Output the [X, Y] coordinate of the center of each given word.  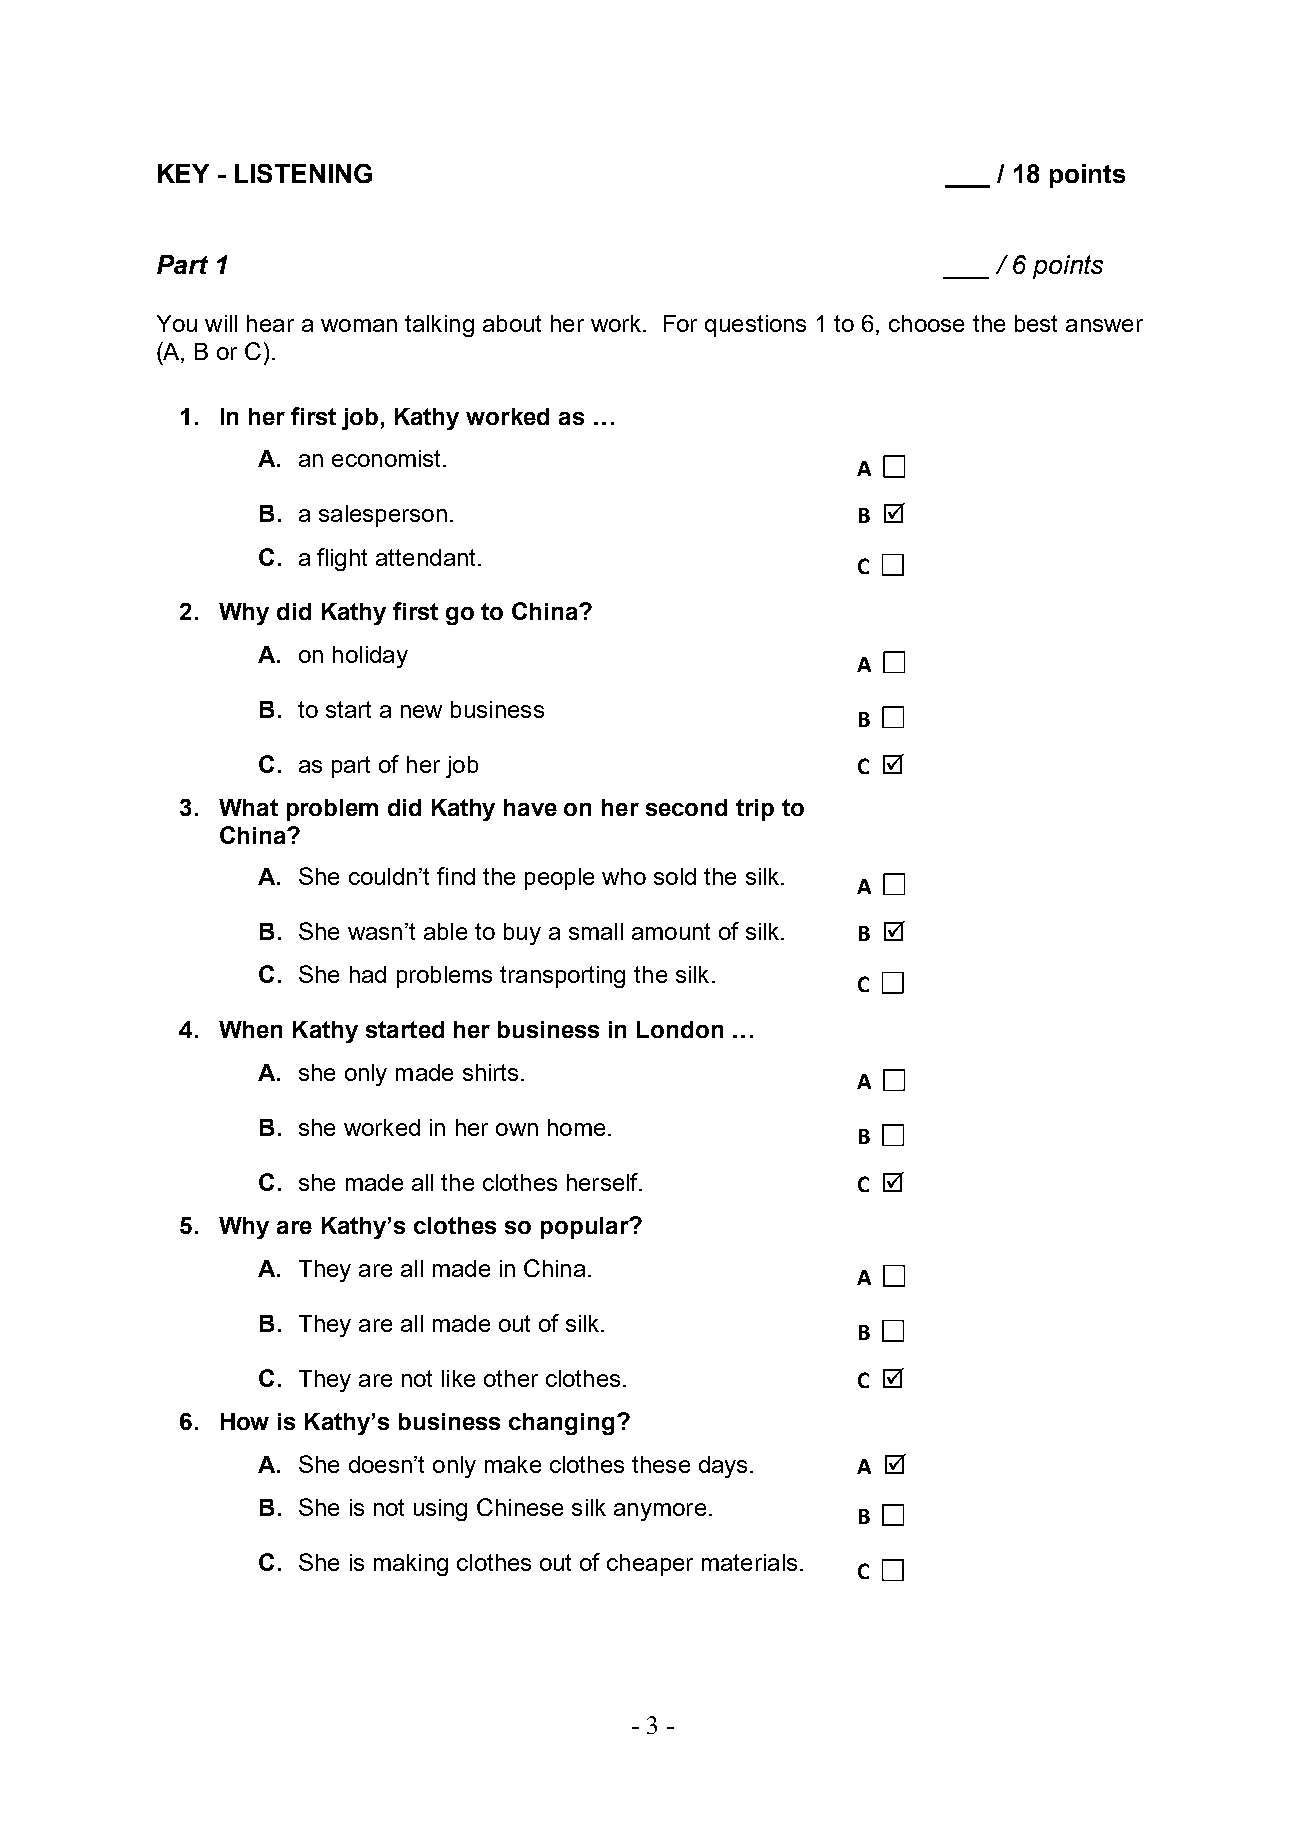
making [411, 1565]
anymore [660, 1512]
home [576, 1127]
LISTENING [303, 173]
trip [755, 810]
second [686, 807]
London [680, 1029]
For [680, 323]
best [1036, 323]
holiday [370, 657]
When [250, 1029]
